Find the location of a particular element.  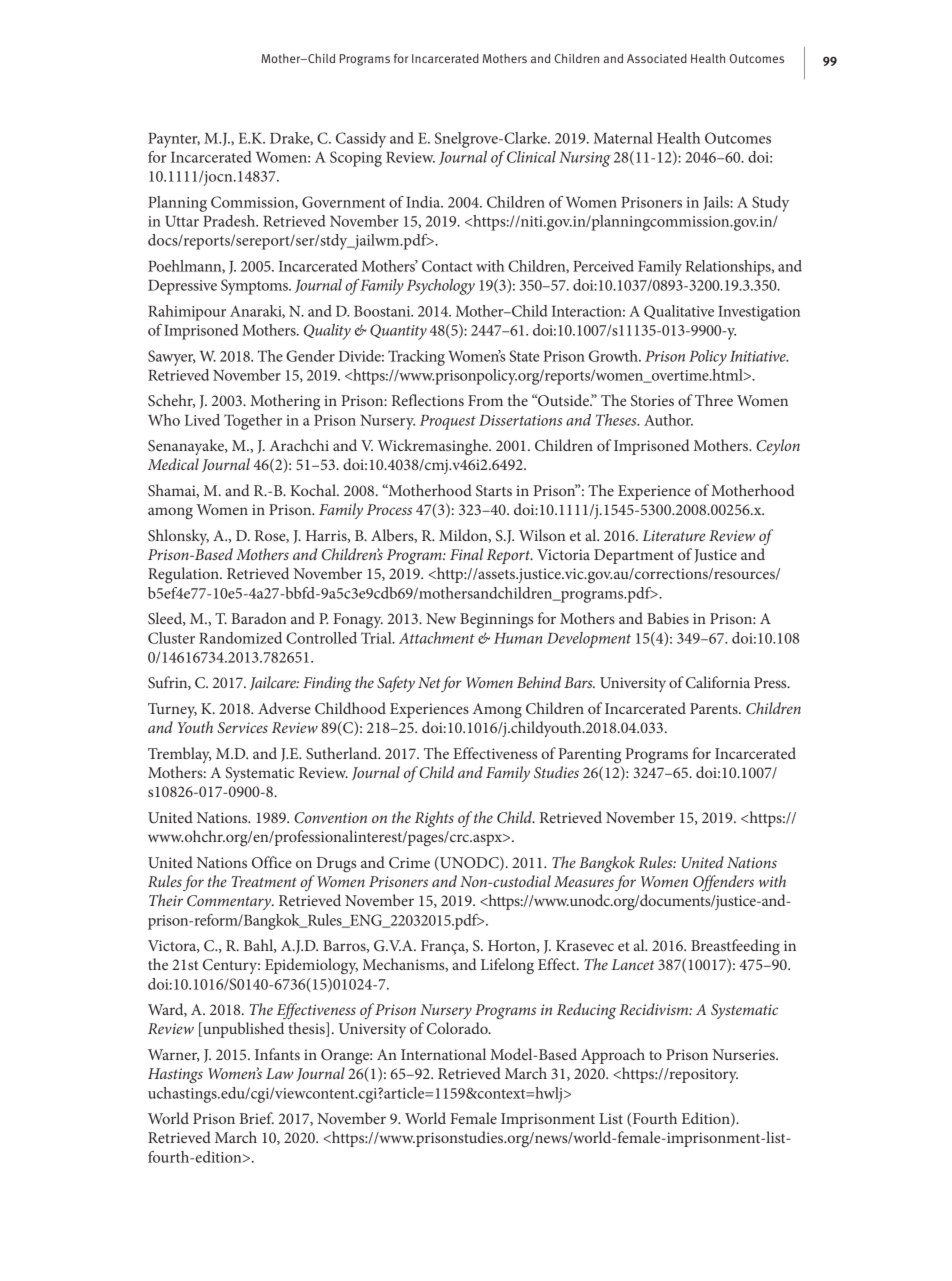

Brief is located at coordinates (257, 1118).
